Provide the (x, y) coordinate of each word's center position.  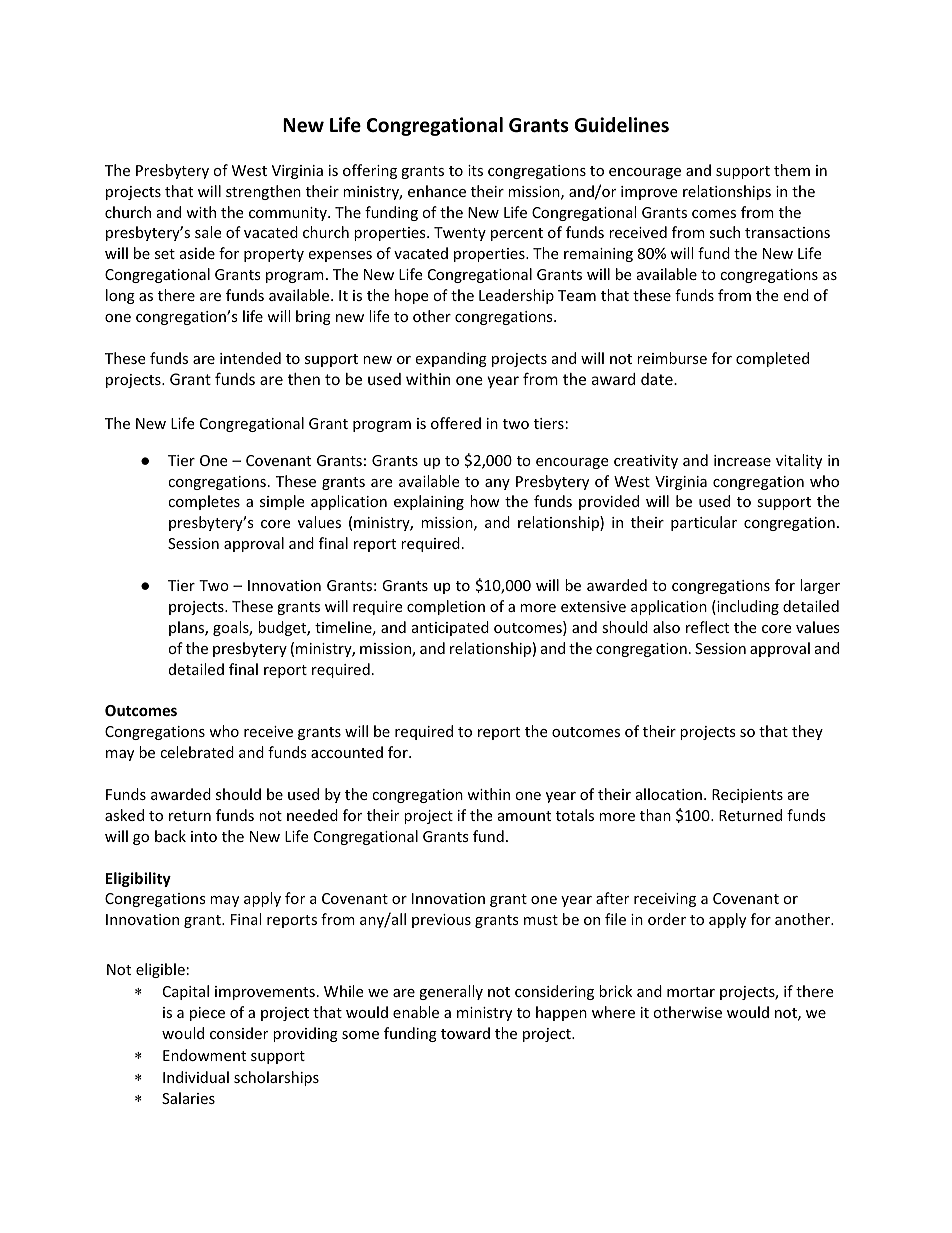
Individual (196, 1077)
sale (208, 232)
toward (465, 1033)
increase (742, 460)
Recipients (747, 796)
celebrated (197, 752)
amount (524, 816)
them (792, 170)
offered (456, 423)
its (475, 170)
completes (204, 502)
